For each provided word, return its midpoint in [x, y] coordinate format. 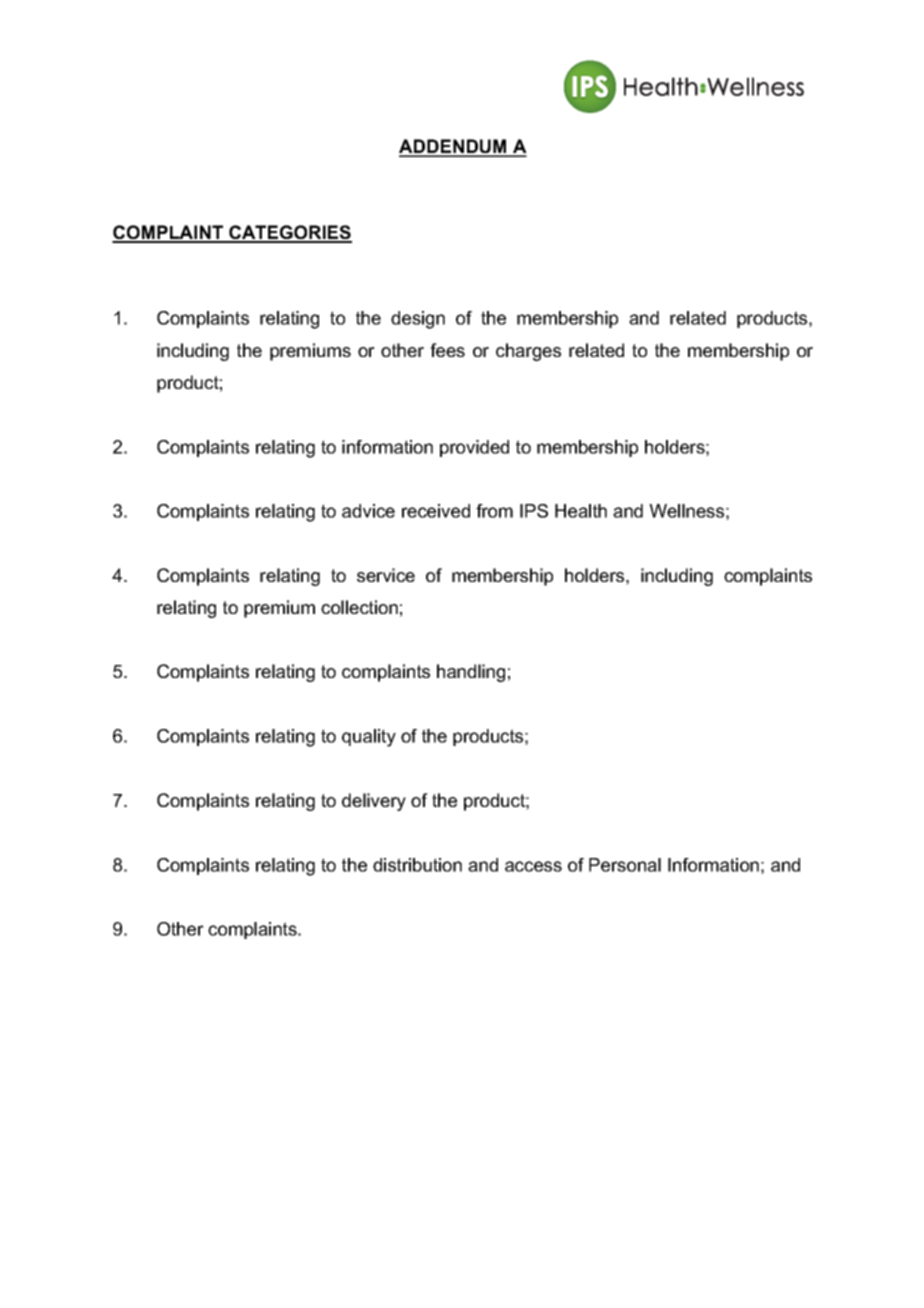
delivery [374, 802]
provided [474, 448]
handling [471, 673]
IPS [534, 511]
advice [368, 511]
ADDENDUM [454, 147]
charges [528, 352]
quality [369, 738]
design [418, 320]
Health [581, 511]
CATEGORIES [289, 233]
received [436, 511]
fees [447, 350]
